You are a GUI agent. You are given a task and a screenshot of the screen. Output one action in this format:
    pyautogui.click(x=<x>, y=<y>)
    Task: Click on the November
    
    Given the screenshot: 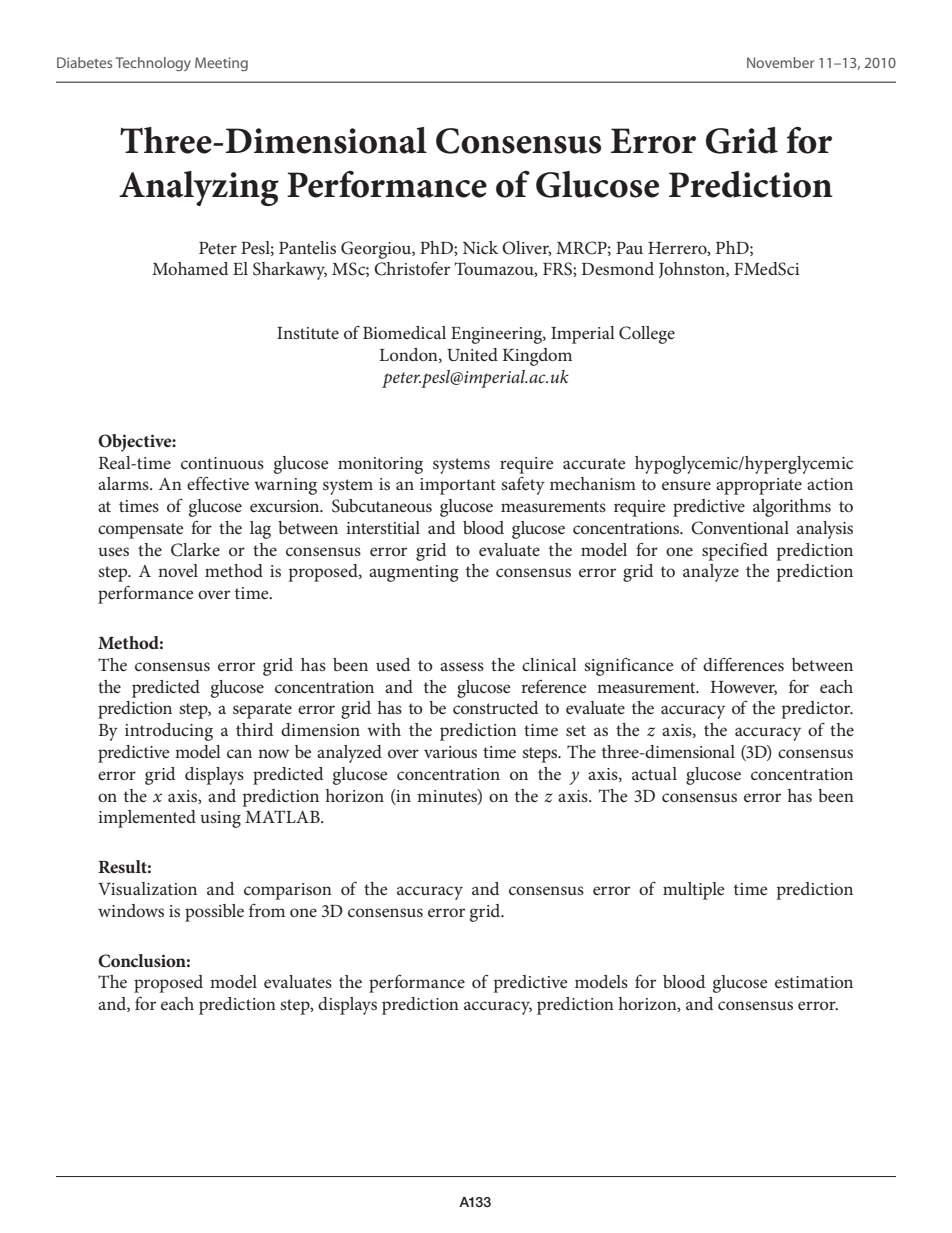 What is the action you would take?
    pyautogui.click(x=780, y=62)
